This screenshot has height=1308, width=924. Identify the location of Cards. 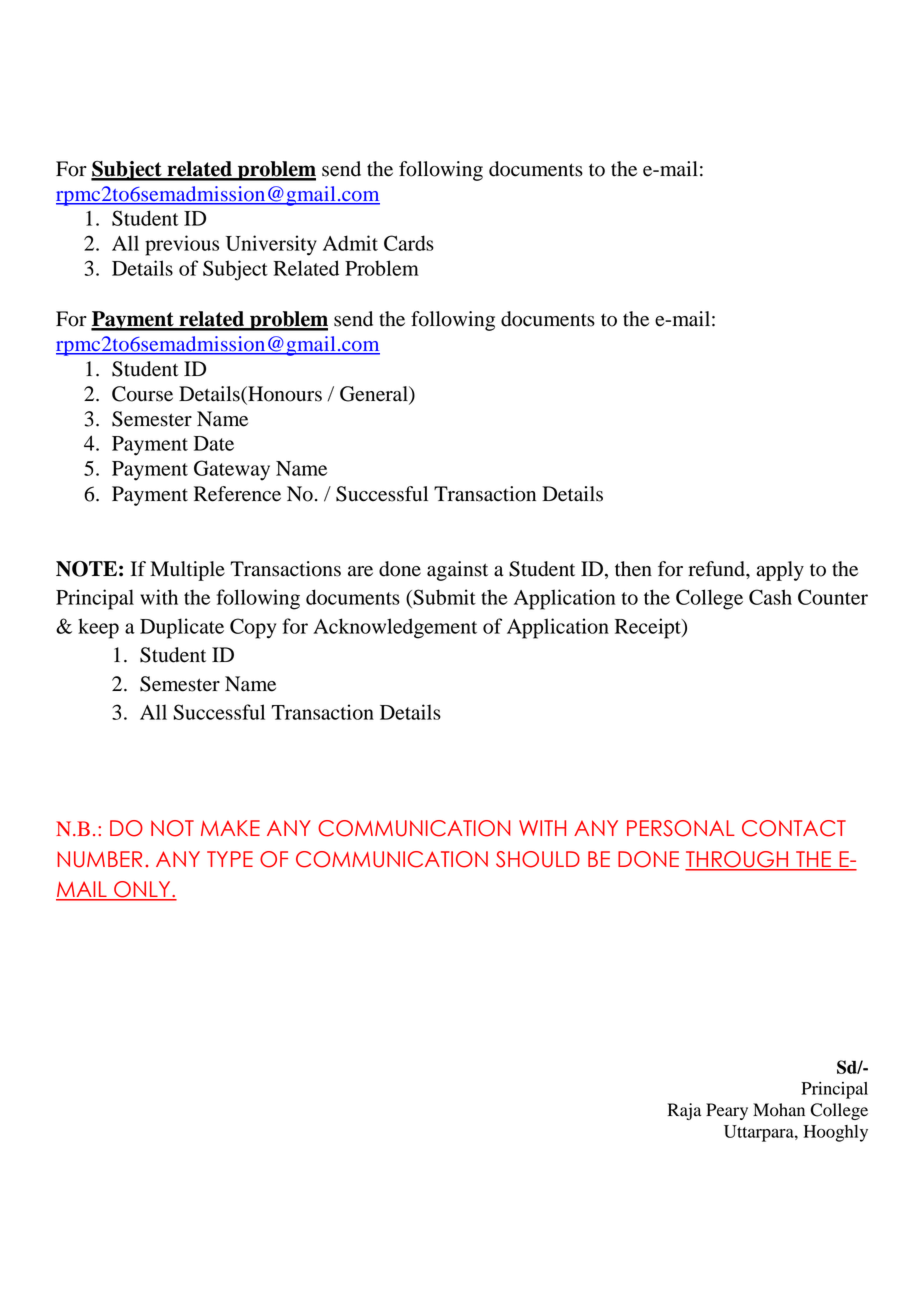
(409, 243).
